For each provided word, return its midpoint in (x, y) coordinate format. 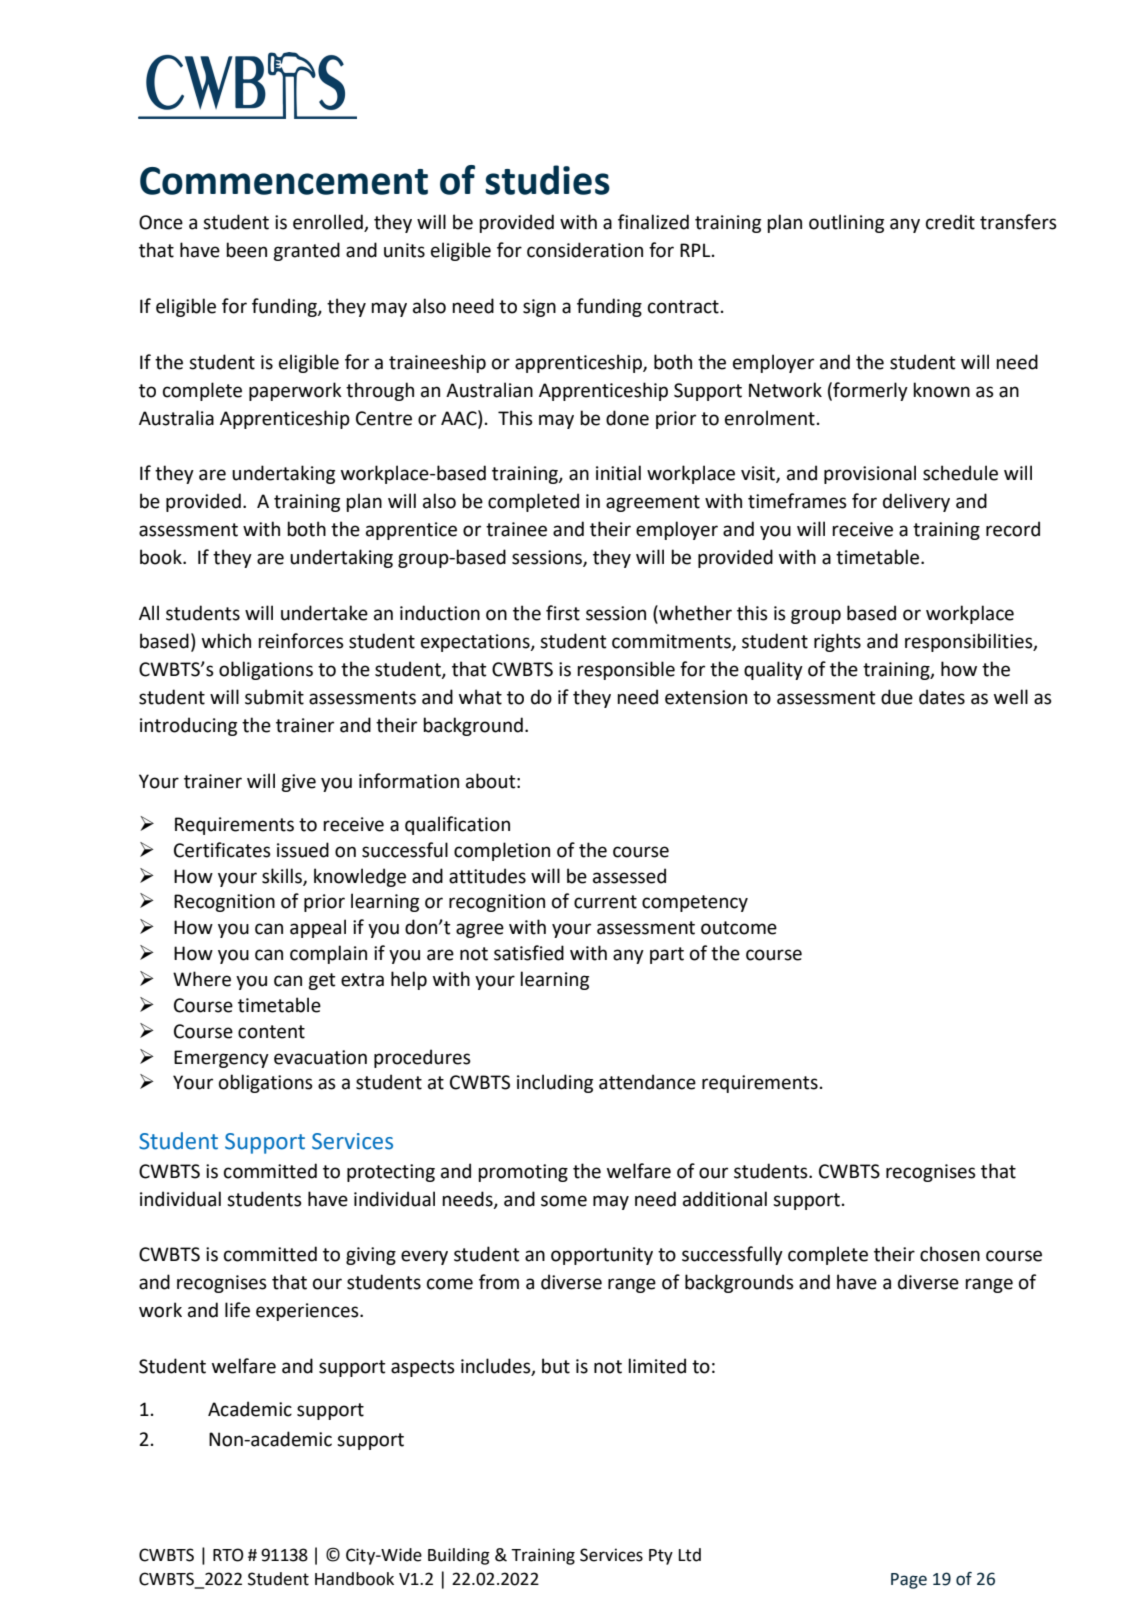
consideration (585, 250)
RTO (228, 1555)
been (246, 250)
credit (950, 222)
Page (909, 1581)
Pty (661, 1557)
